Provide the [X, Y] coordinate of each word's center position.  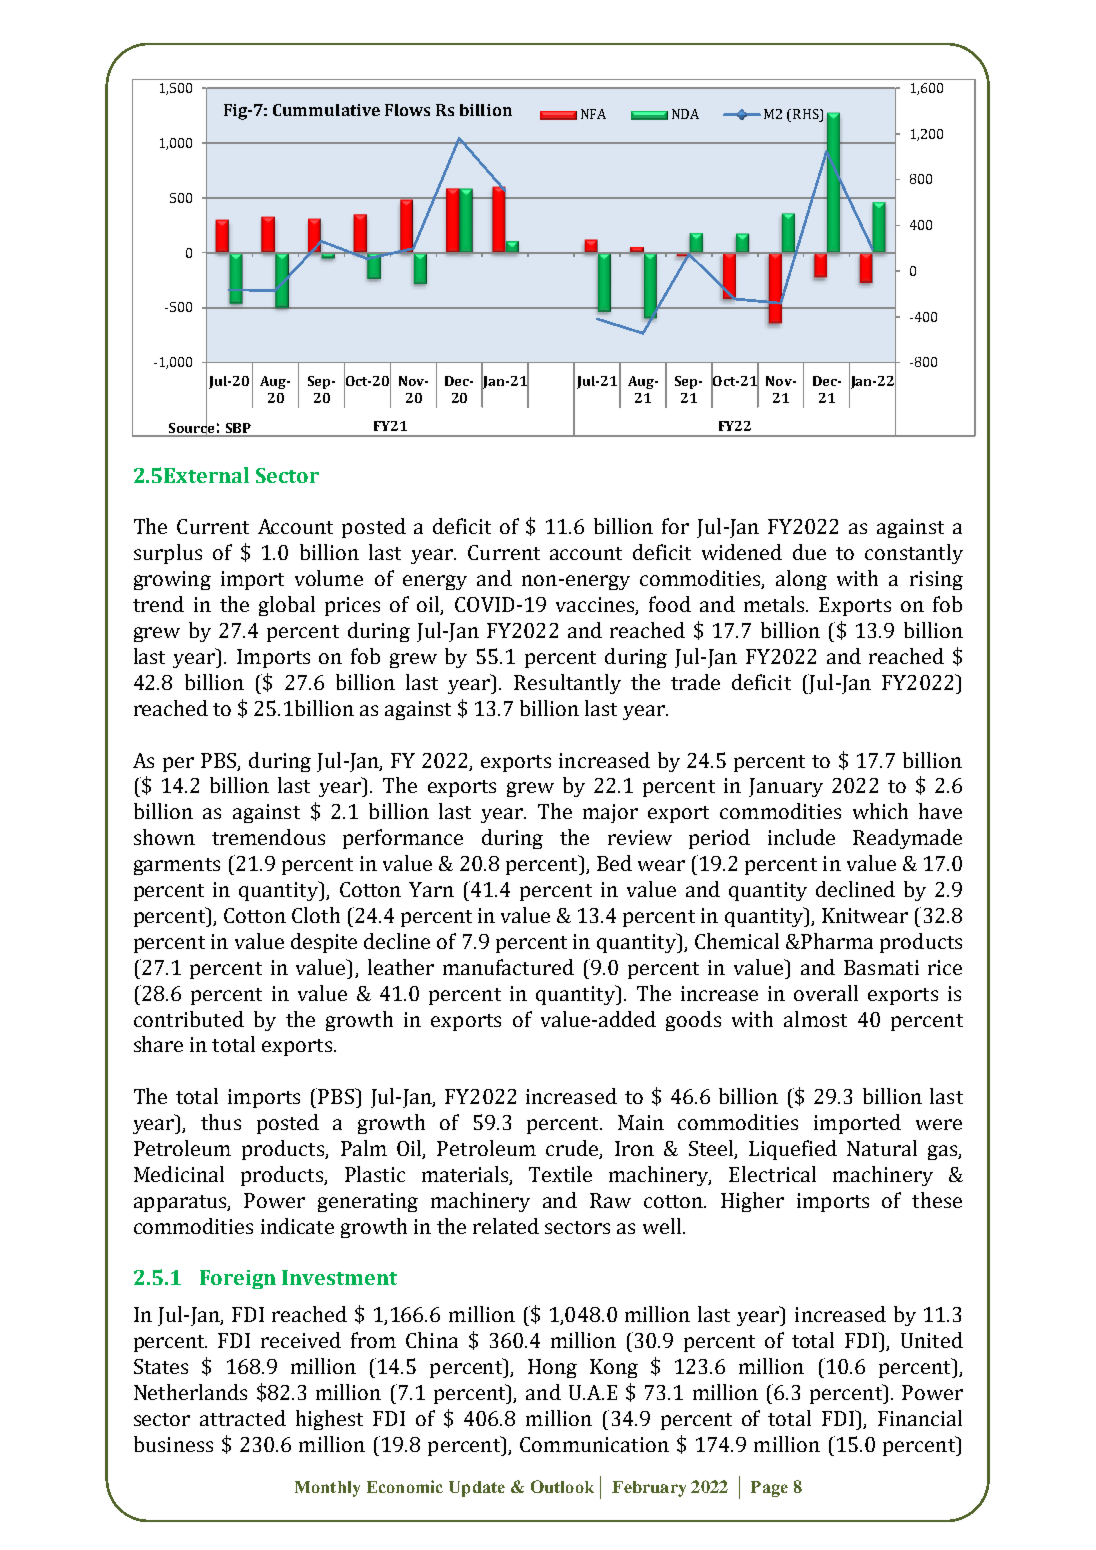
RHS [807, 115]
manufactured [508, 967]
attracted [243, 1418]
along [801, 580]
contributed [189, 1019]
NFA [593, 114]
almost [815, 1019]
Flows [407, 110]
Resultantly [567, 684]
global [287, 606]
